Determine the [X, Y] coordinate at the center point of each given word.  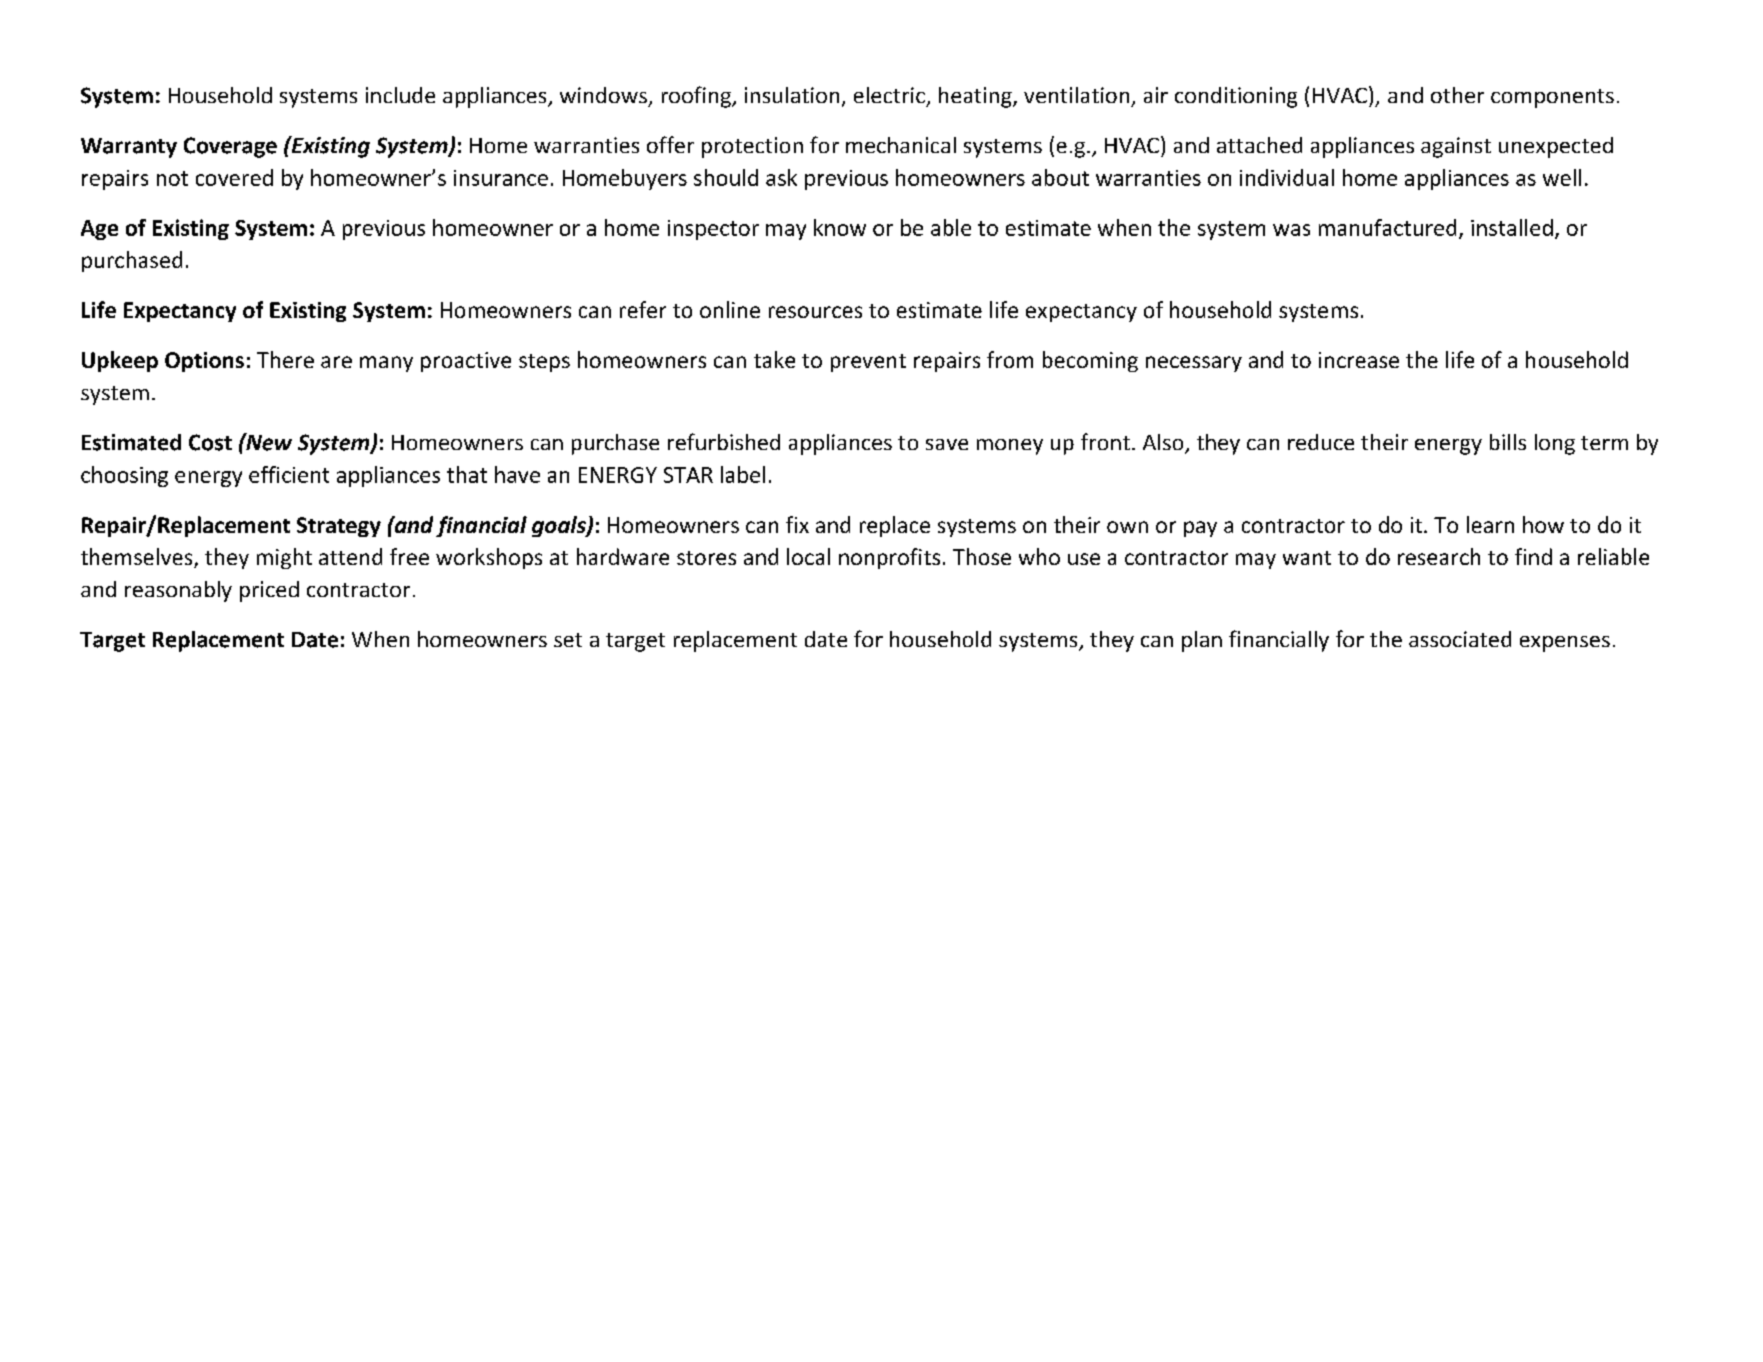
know [840, 227]
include [400, 95]
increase [1359, 360]
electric [889, 95]
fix [797, 524]
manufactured [1387, 227]
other [1457, 95]
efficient [289, 474]
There [285, 359]
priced [269, 591]
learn [1490, 524]
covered [234, 177]
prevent [868, 363]
